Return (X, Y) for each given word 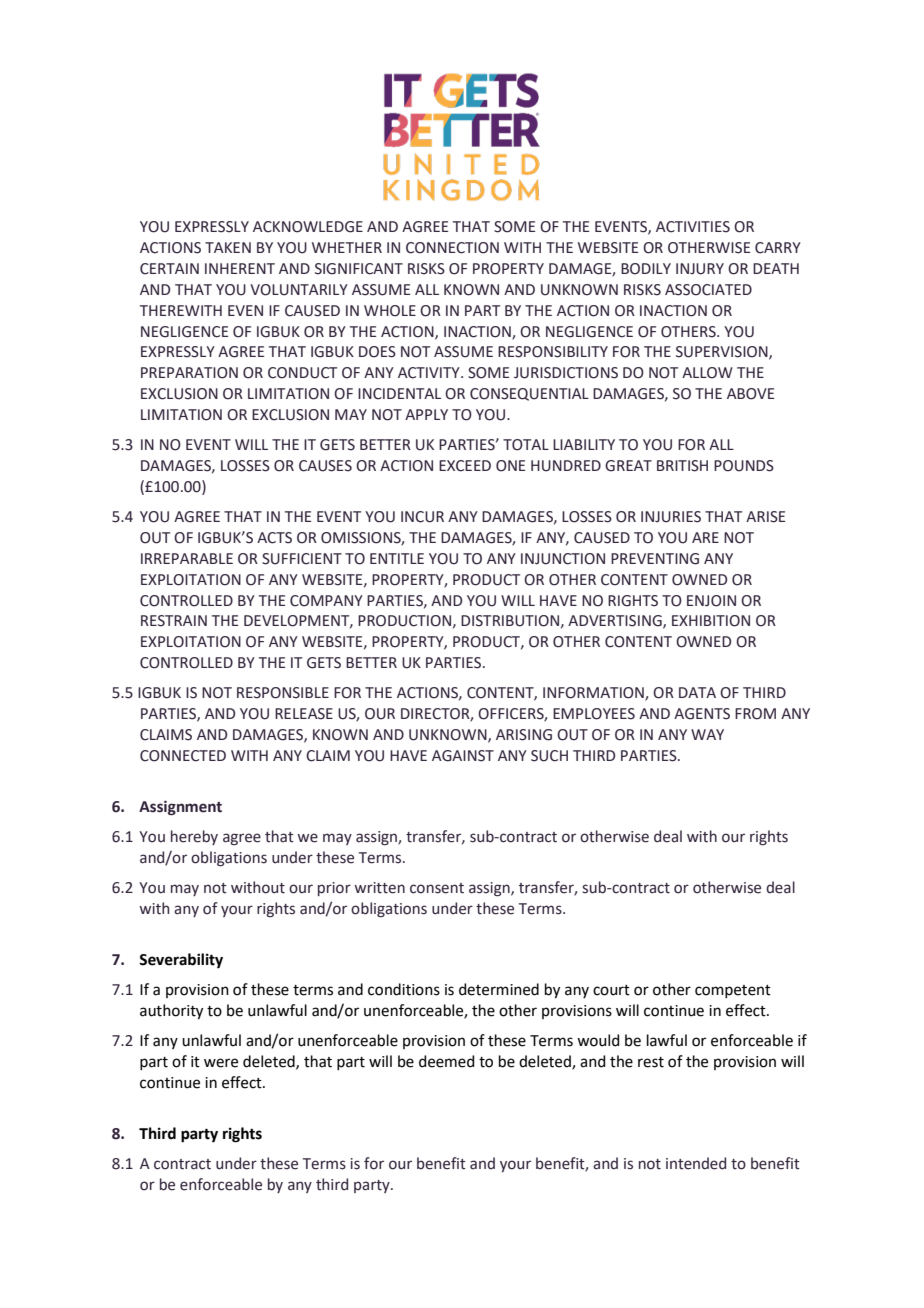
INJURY (700, 269)
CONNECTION (452, 248)
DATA (697, 692)
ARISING (524, 735)
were (221, 1063)
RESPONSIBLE (283, 693)
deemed (447, 1061)
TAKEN (228, 247)
